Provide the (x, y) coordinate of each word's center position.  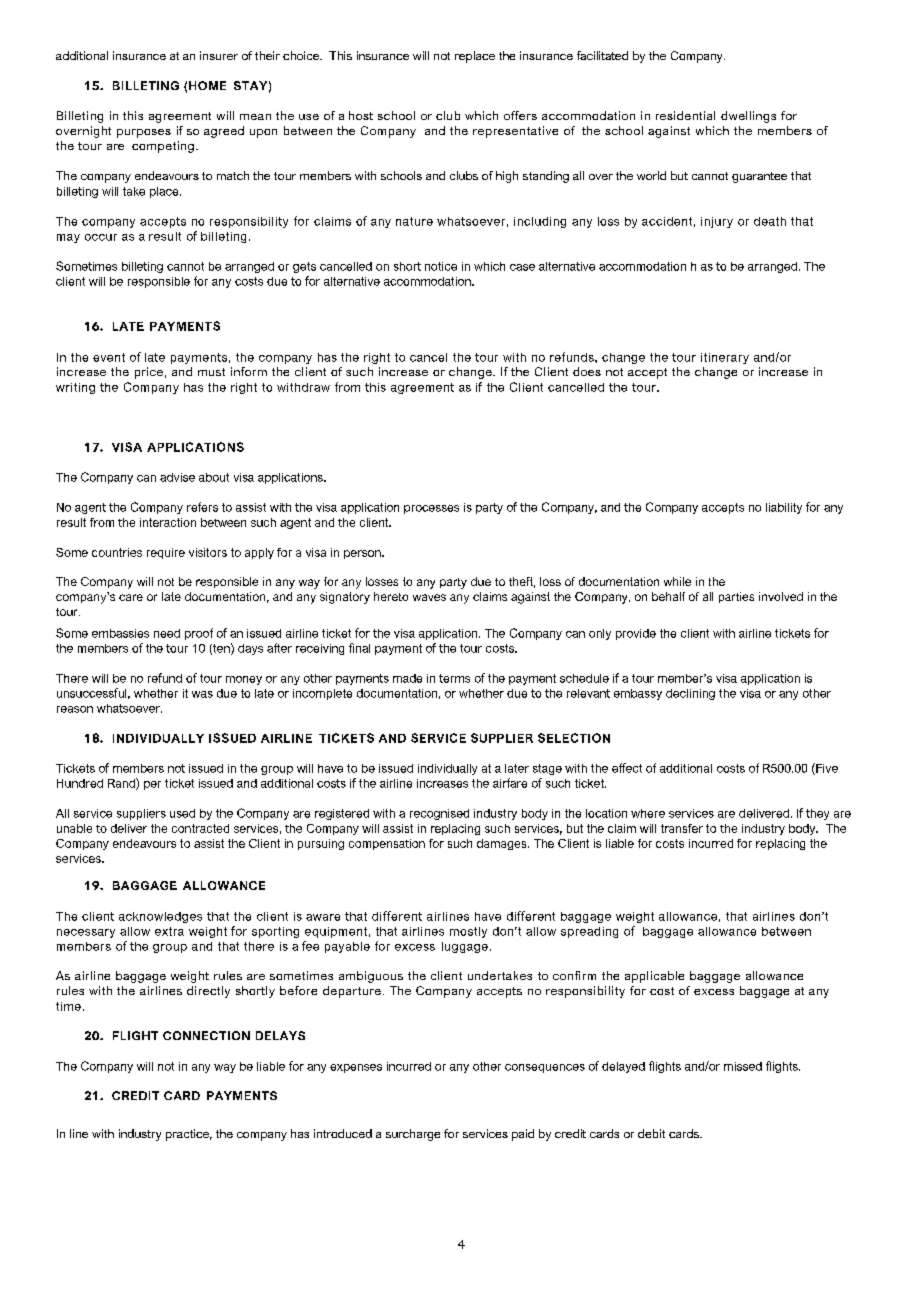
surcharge (413, 1135)
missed (743, 1066)
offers (520, 115)
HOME (207, 85)
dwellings (748, 117)
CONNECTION (206, 1035)
